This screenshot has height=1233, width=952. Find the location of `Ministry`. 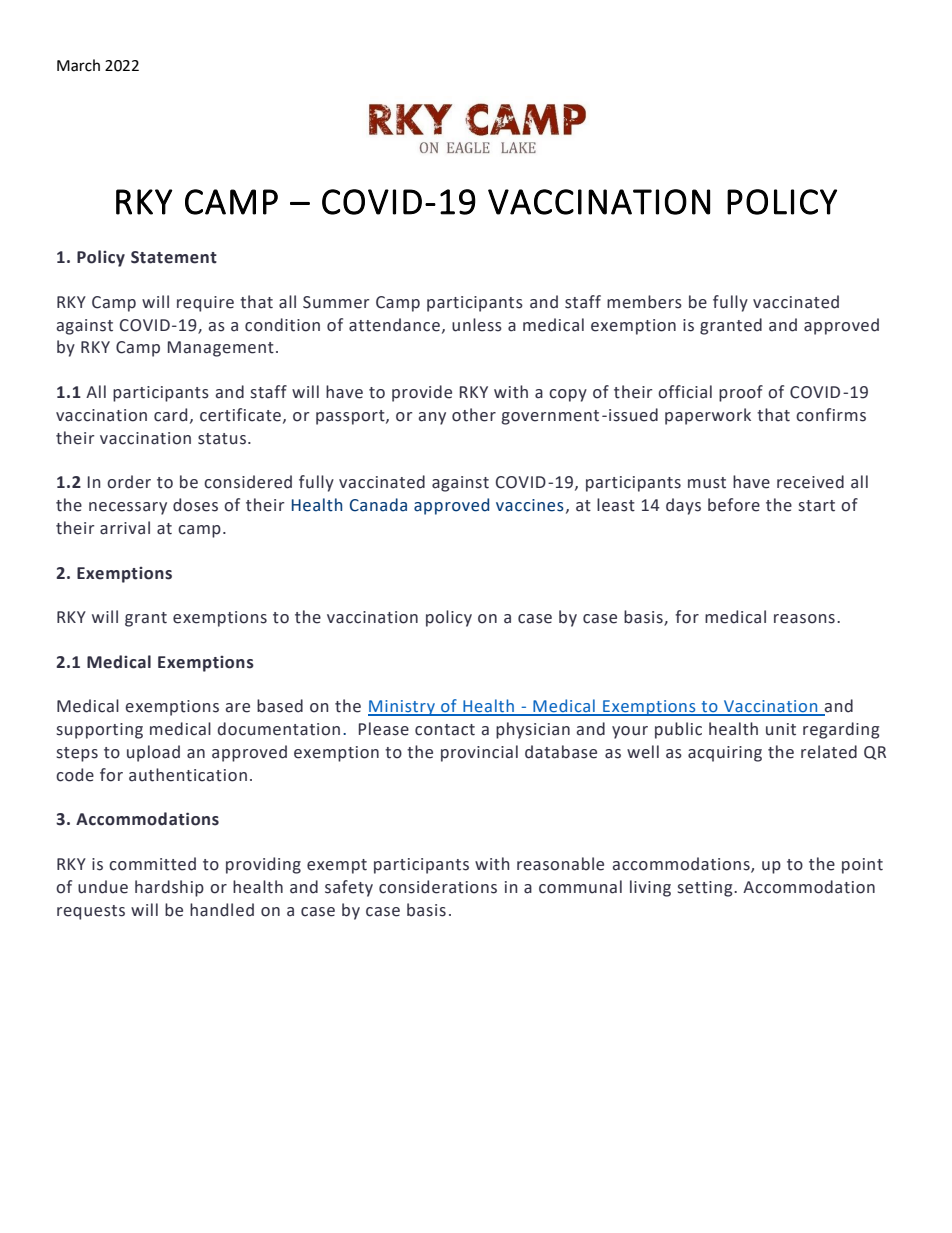

Ministry is located at coordinates (402, 708).
